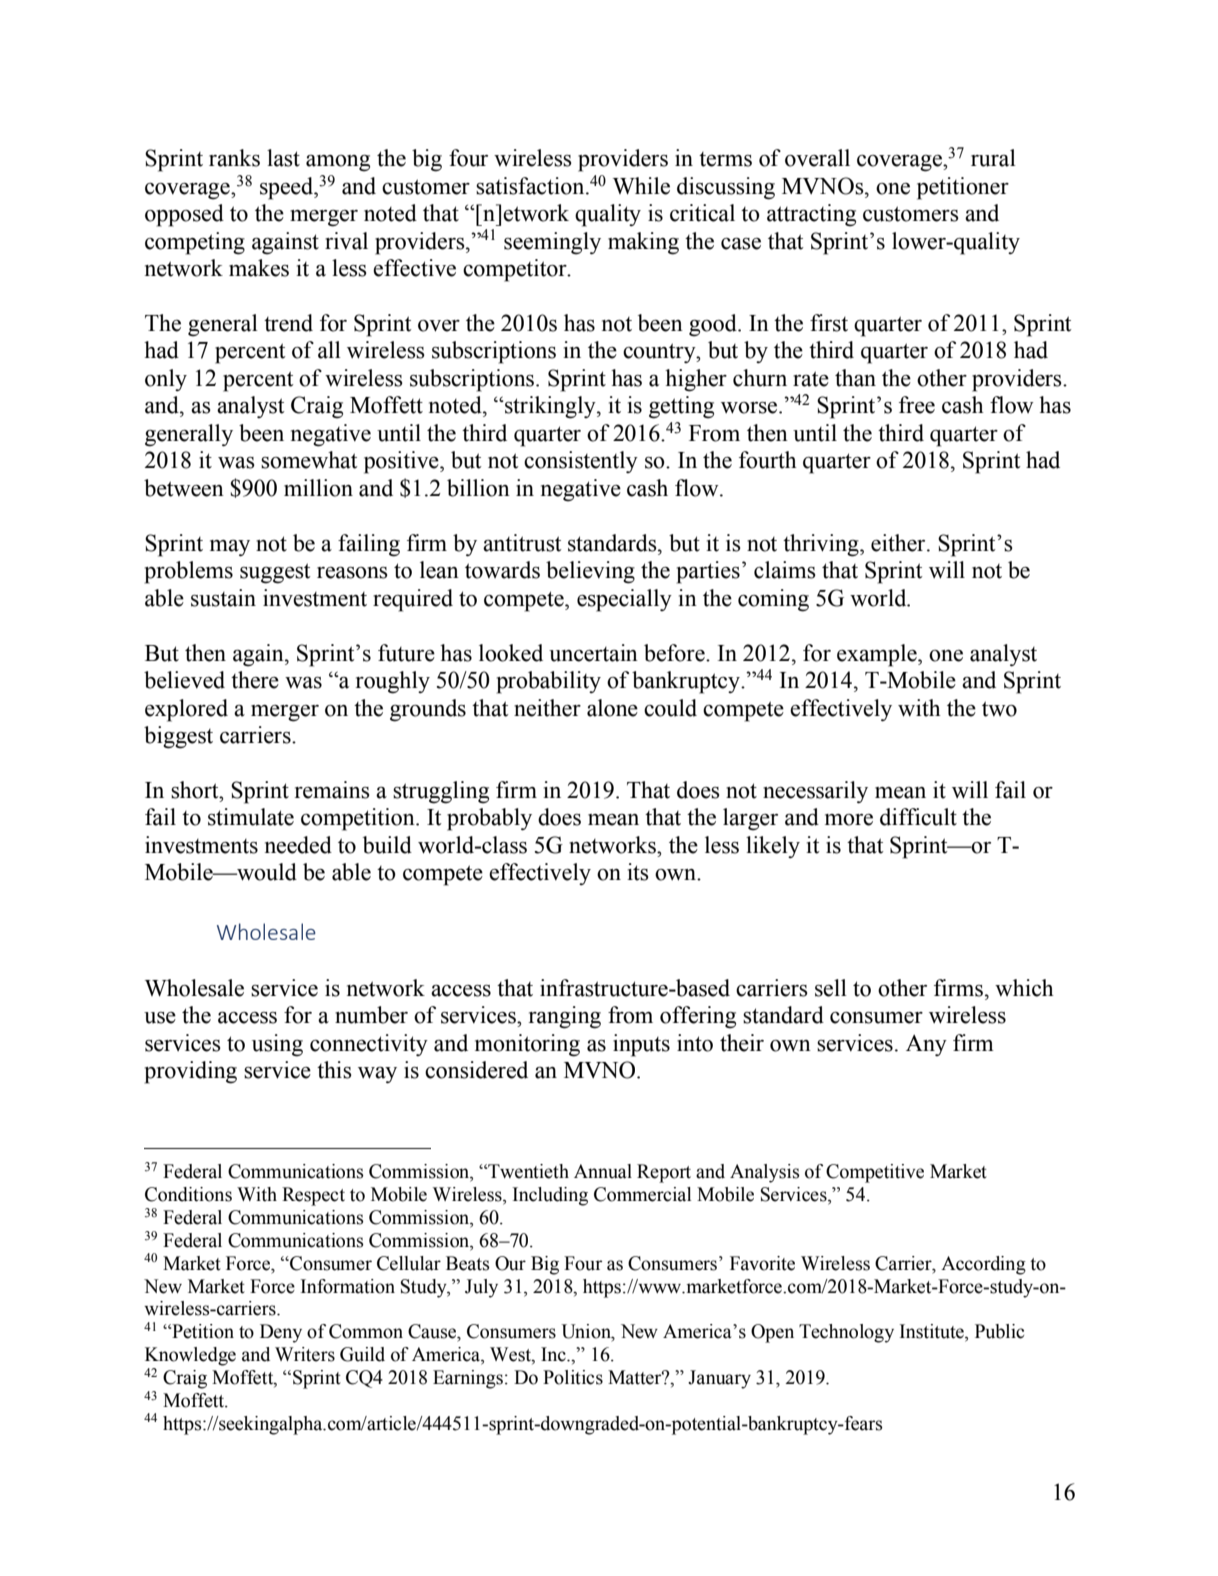  Describe the element at coordinates (993, 158) in the page. I see `rural` at that location.
